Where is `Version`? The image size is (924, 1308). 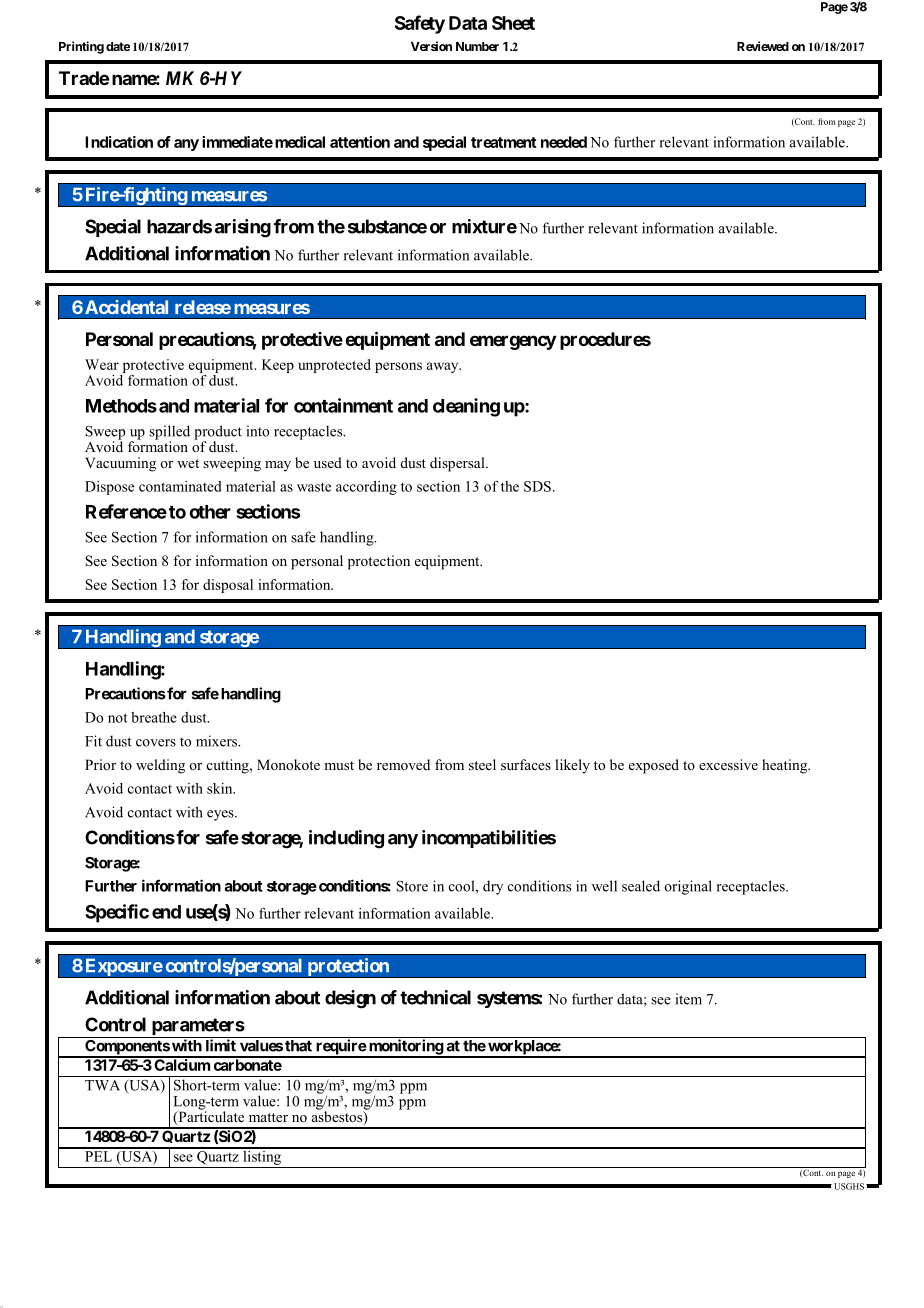
Version is located at coordinates (431, 46).
